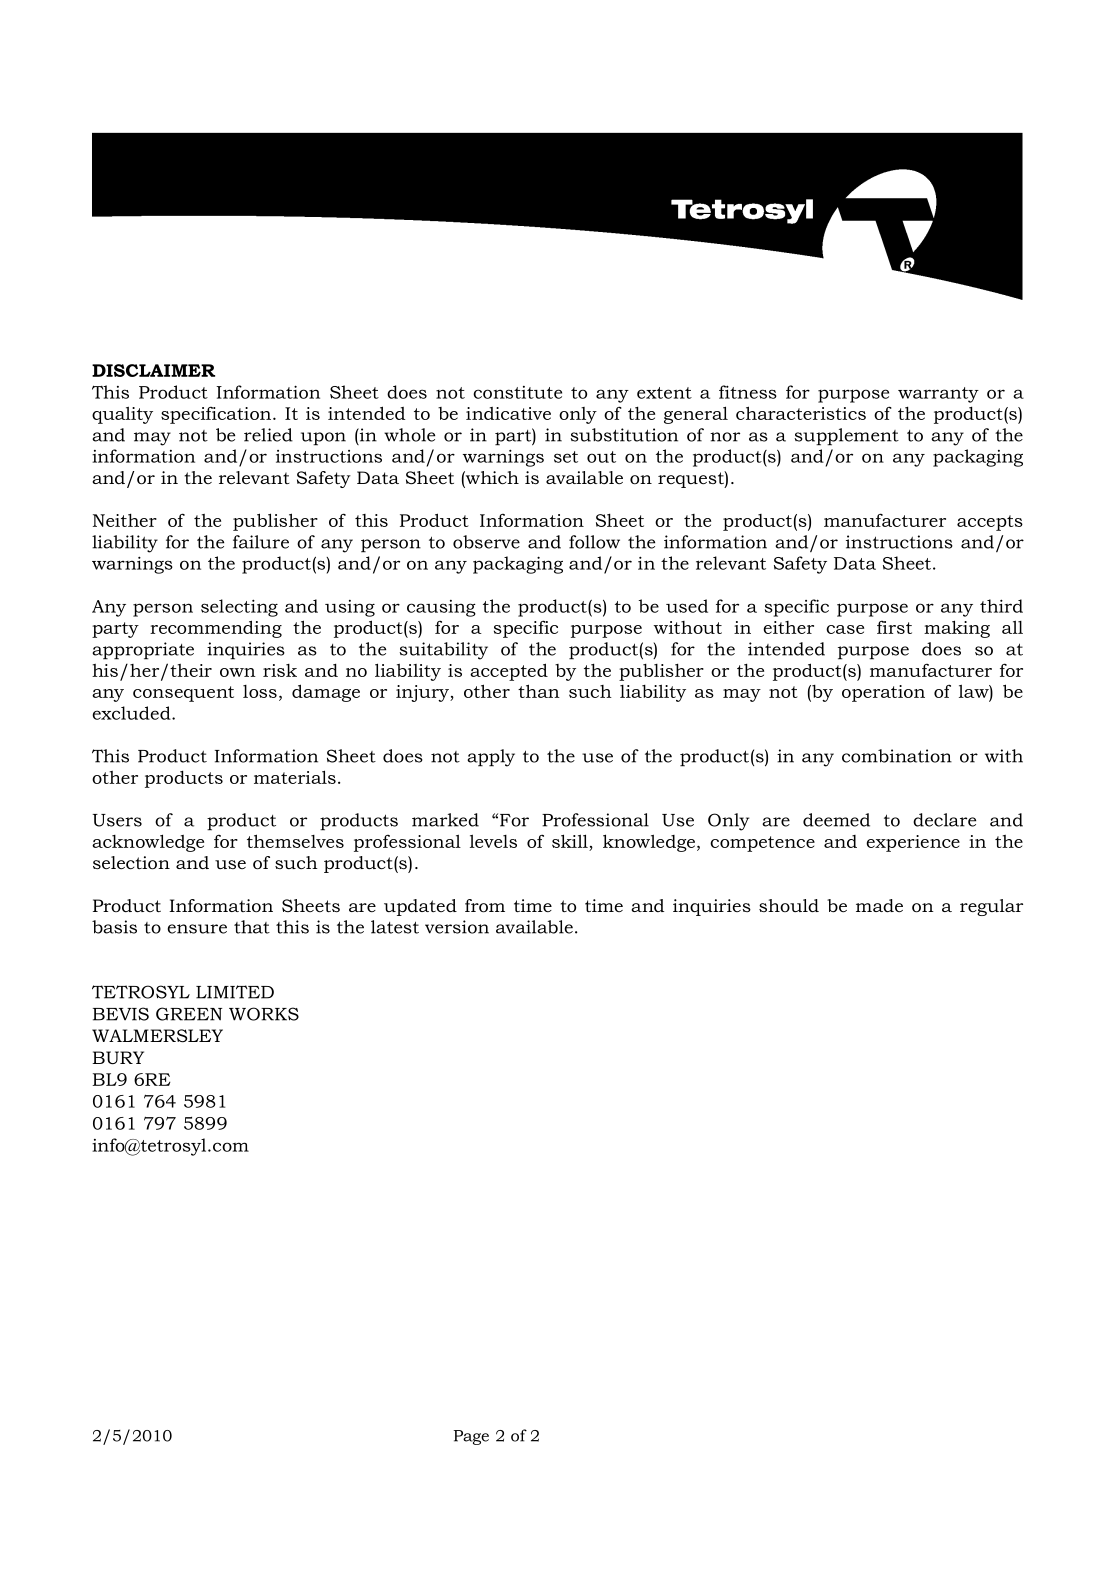  I want to click on combination, so click(897, 756).
